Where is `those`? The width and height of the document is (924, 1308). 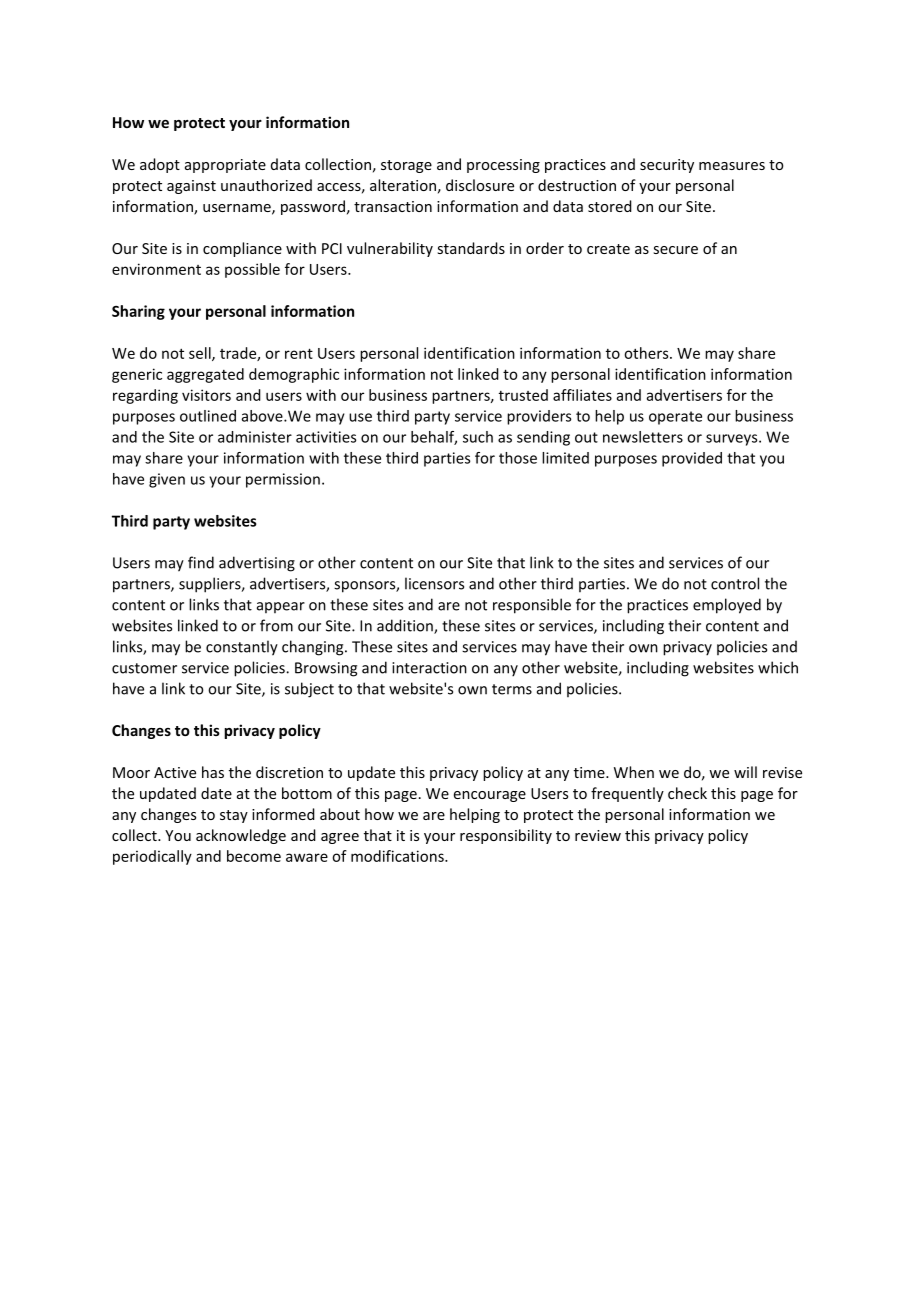 those is located at coordinates (518, 458).
